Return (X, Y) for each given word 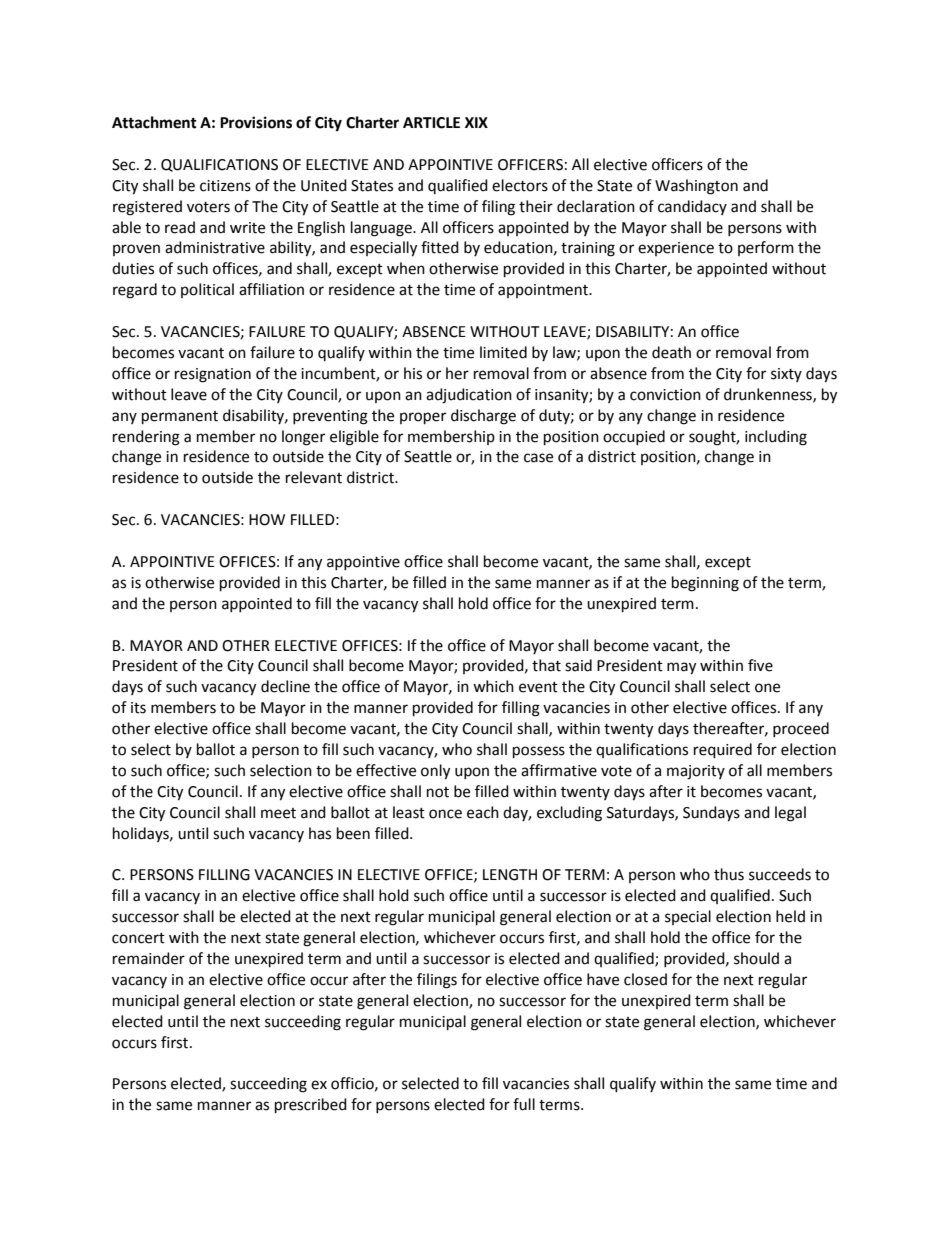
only (435, 772)
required (723, 751)
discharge (483, 417)
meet (278, 813)
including (776, 438)
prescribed (311, 1106)
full (524, 1104)
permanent (180, 418)
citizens (225, 186)
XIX (476, 122)
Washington (696, 187)
